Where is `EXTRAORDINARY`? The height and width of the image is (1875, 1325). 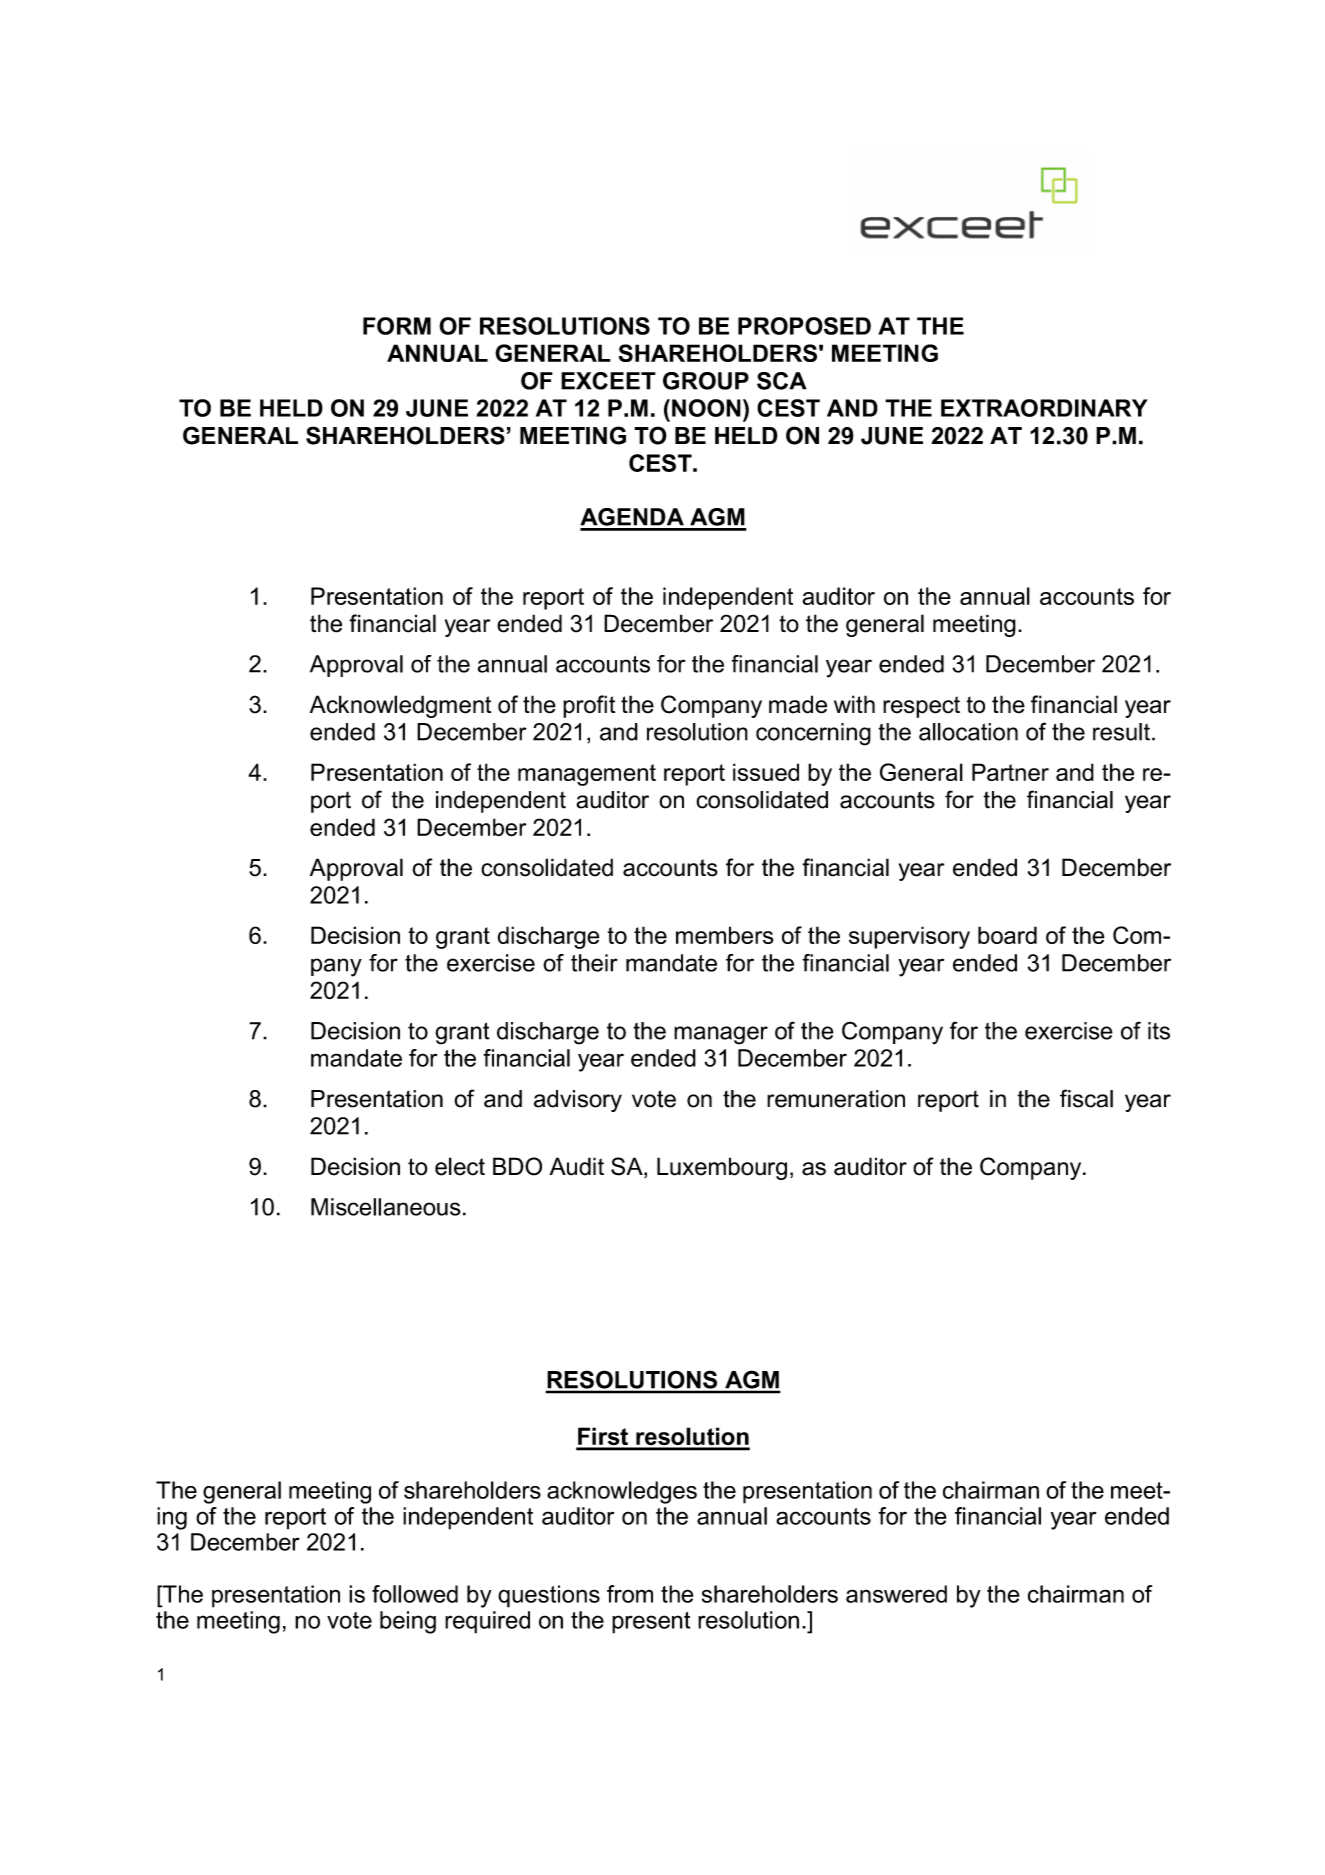
EXTRAORDINARY is located at coordinates (1044, 408).
